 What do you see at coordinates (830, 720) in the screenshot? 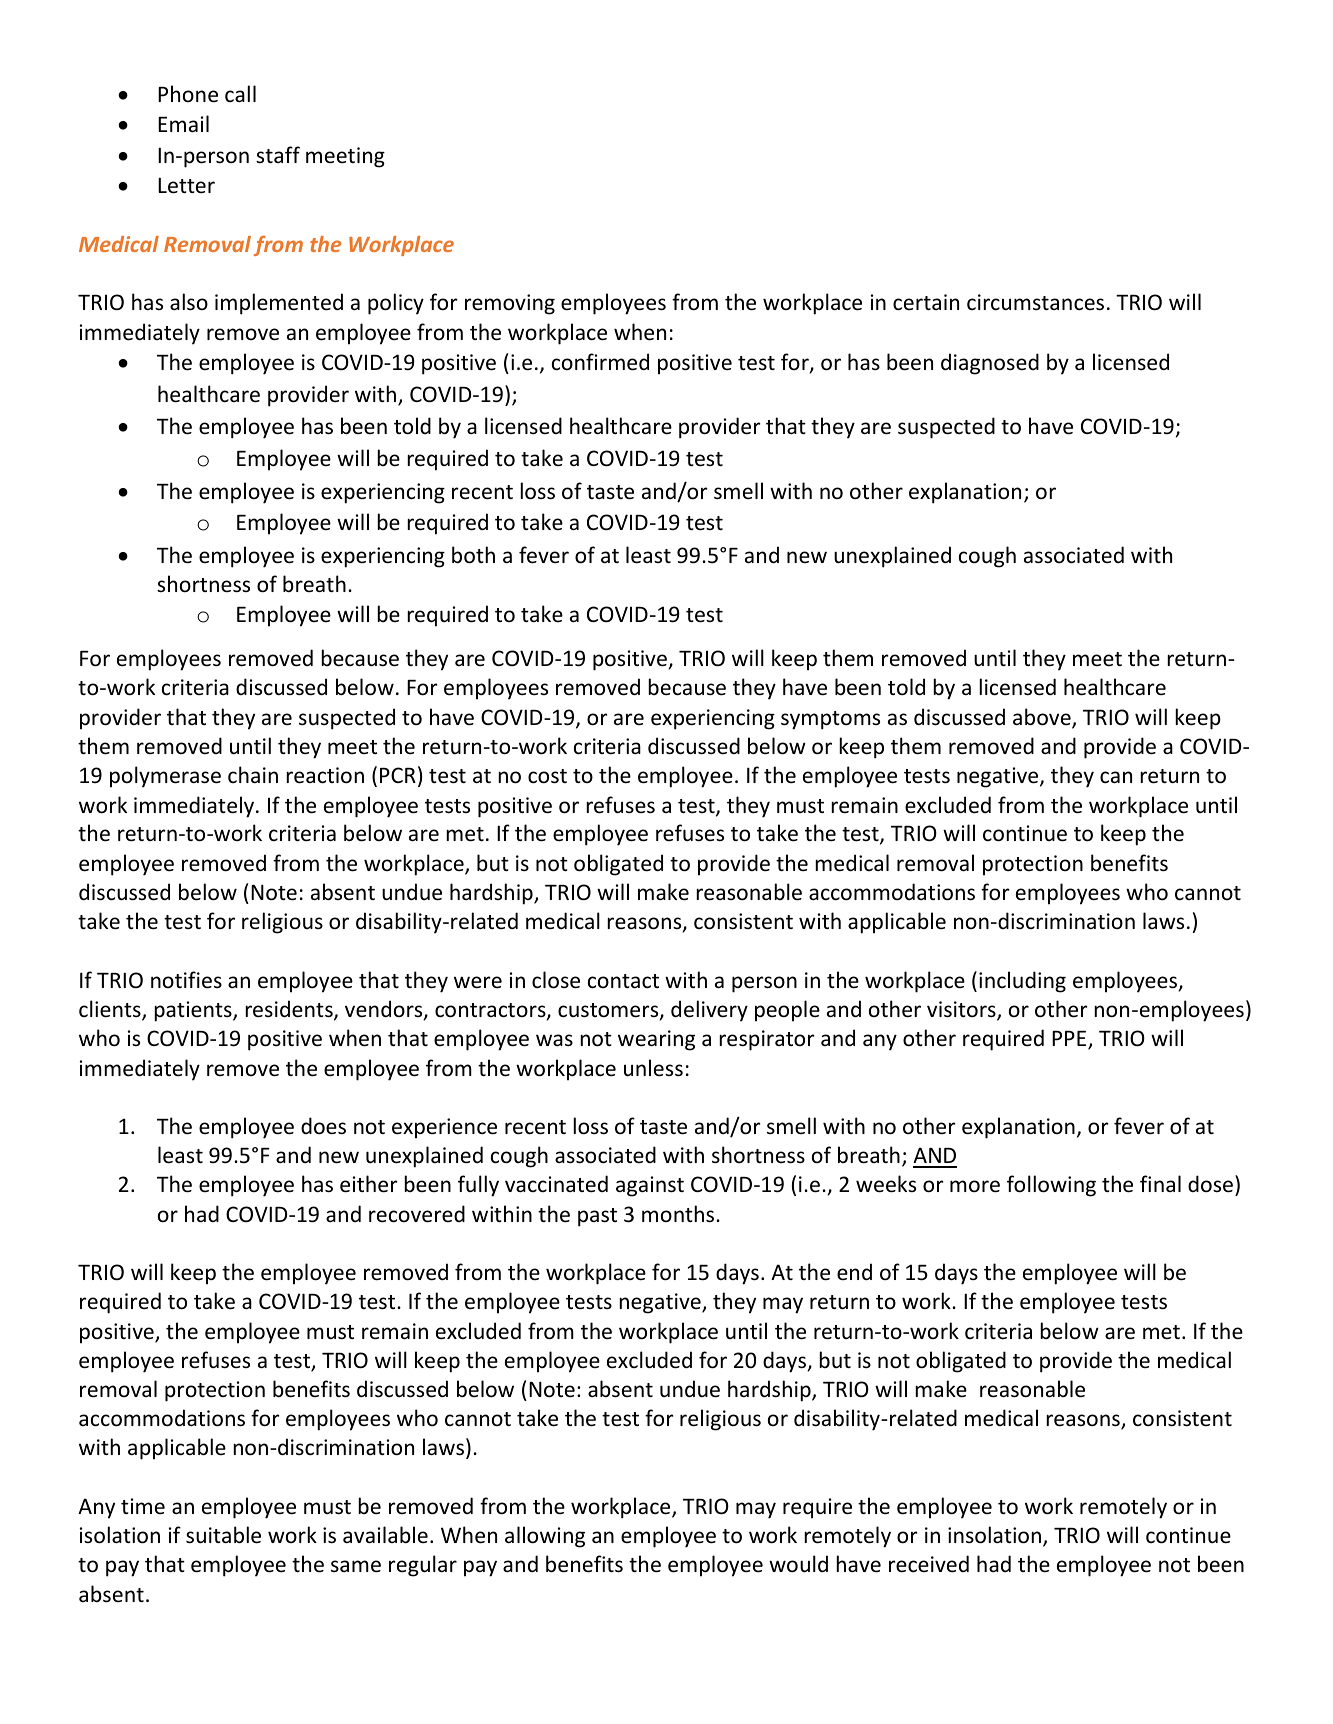
I see `symptoms` at bounding box center [830, 720].
